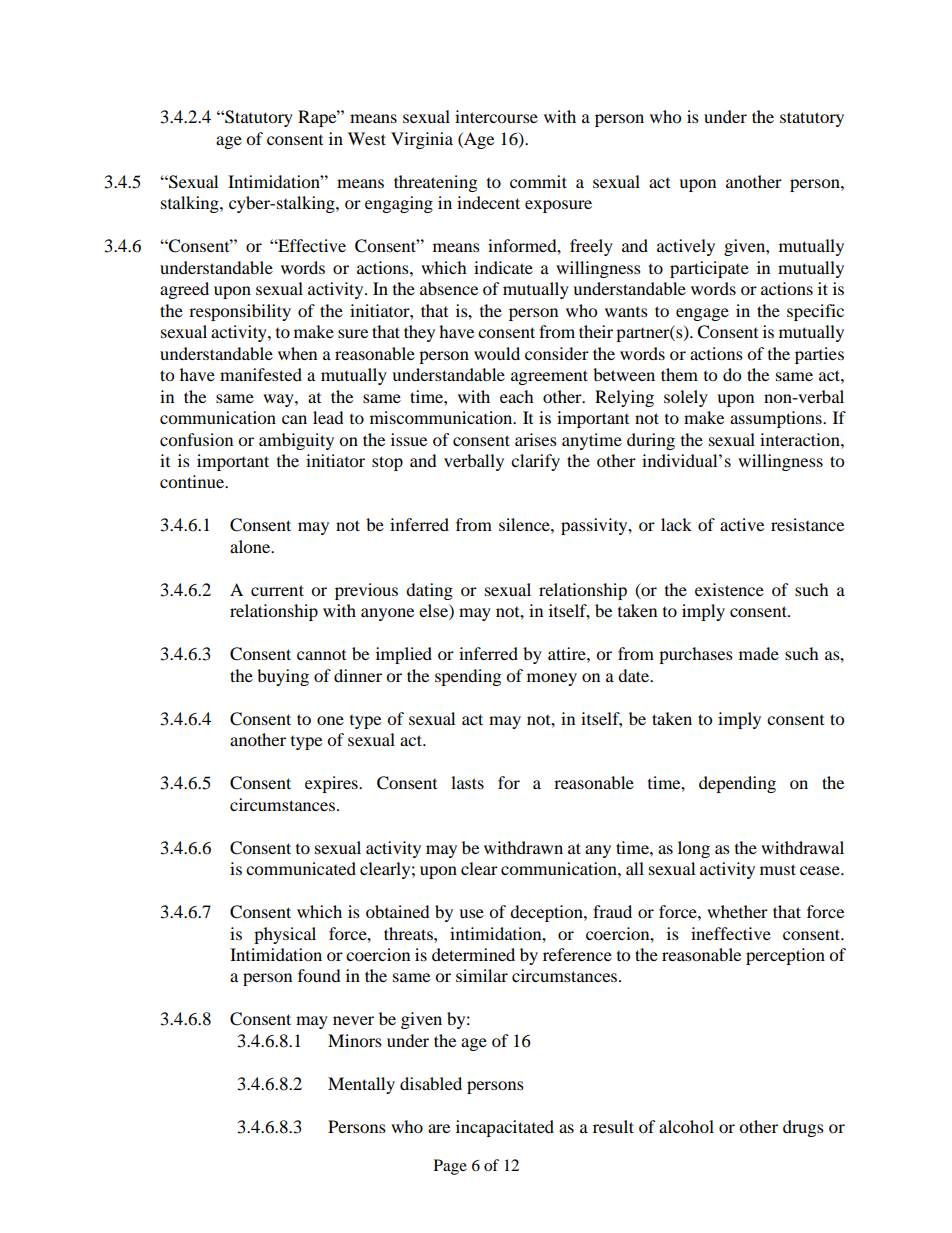 The width and height of the page is (952, 1233). What do you see at coordinates (468, 677) in the page?
I see `spending` at bounding box center [468, 677].
